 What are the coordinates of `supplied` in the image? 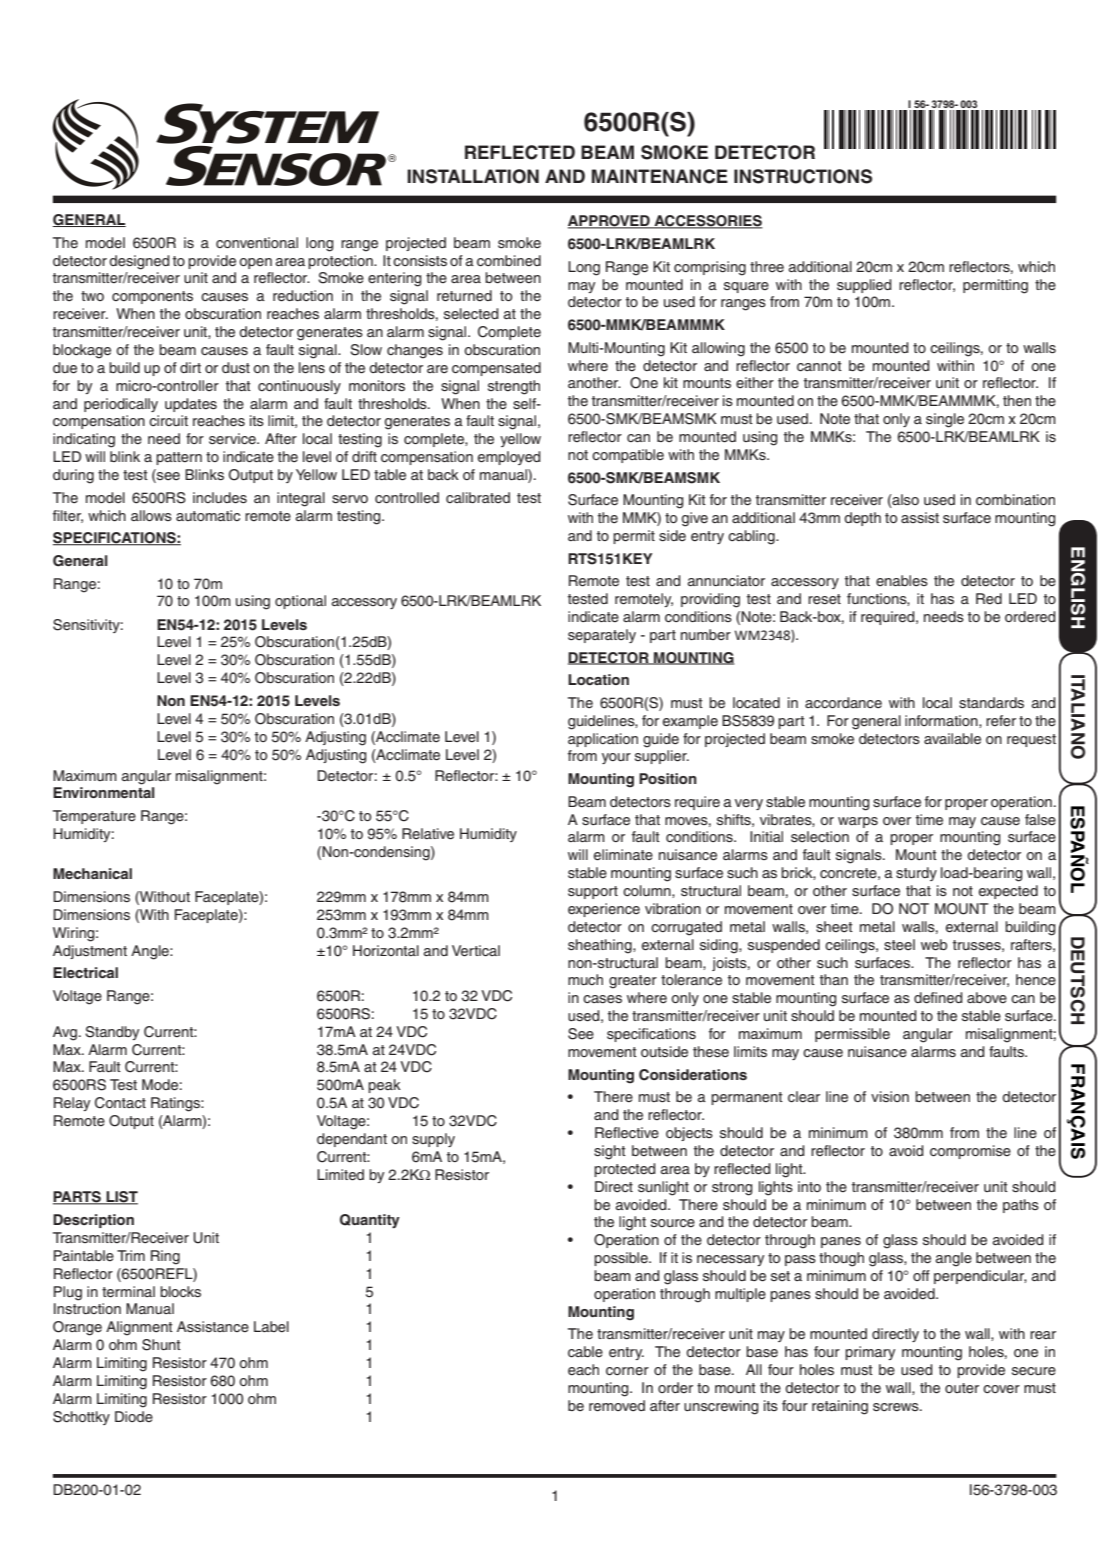 It's located at (864, 286).
